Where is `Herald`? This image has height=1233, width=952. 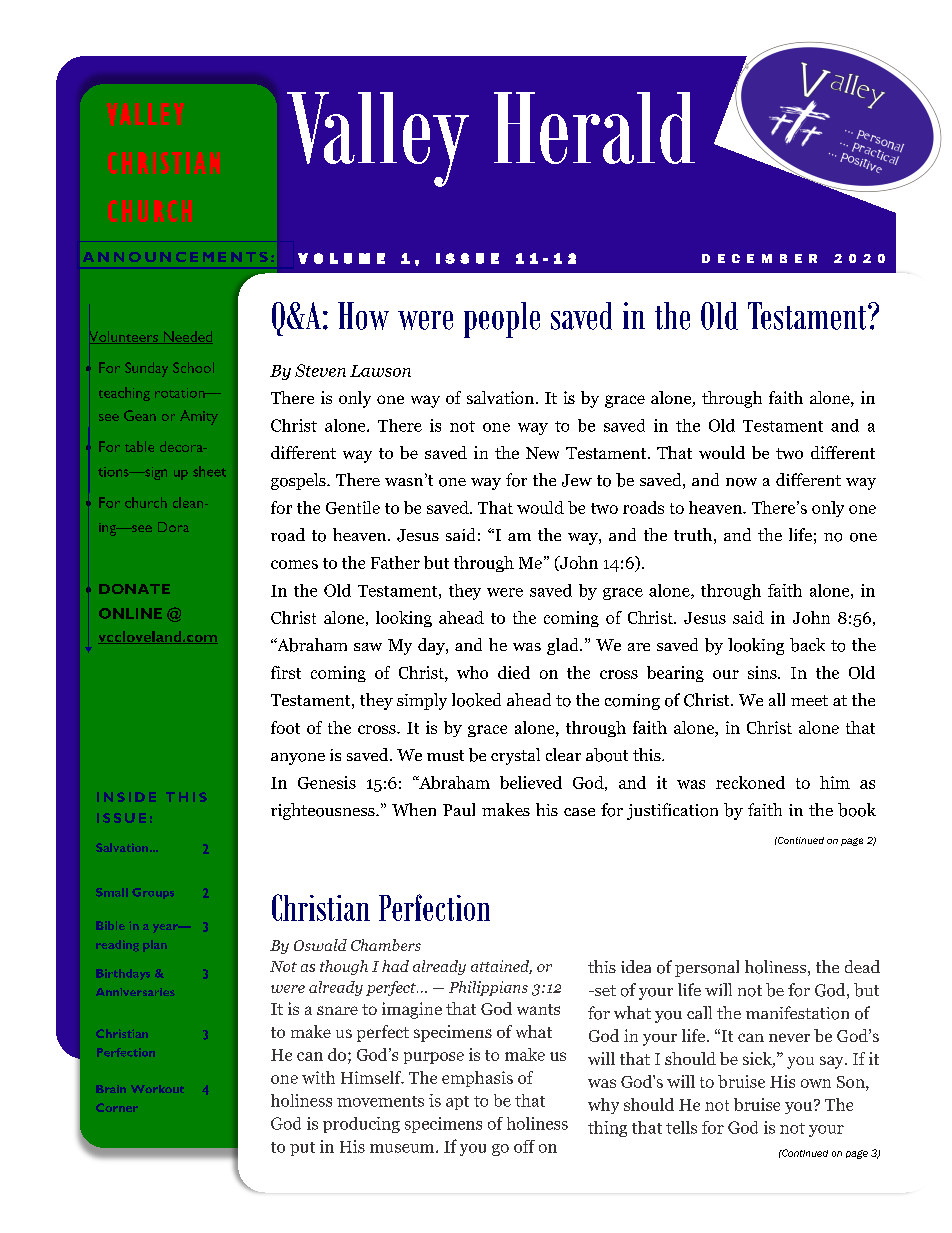 Herald is located at coordinates (594, 128).
